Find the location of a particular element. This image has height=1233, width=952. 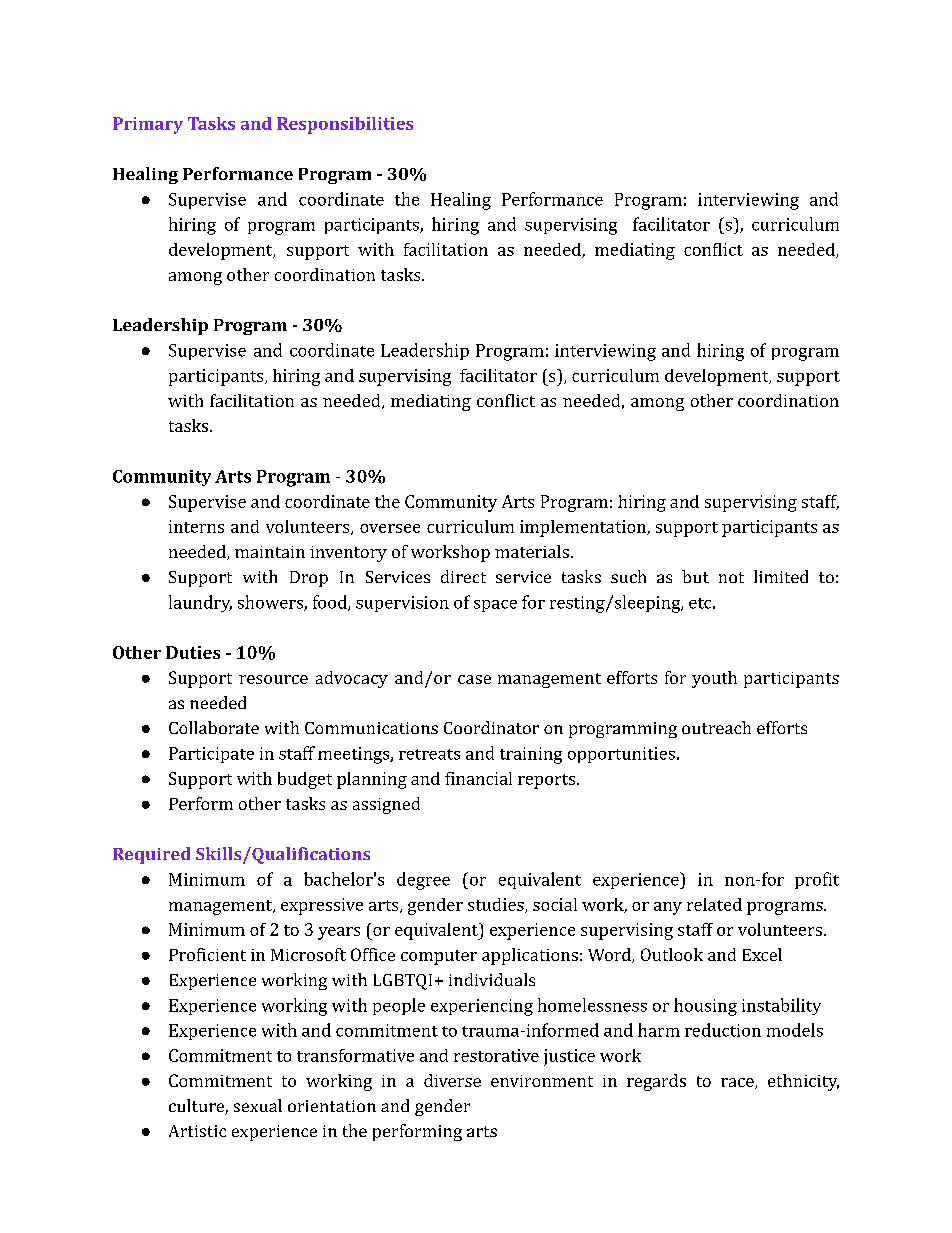

implementation is located at coordinates (584, 528).
